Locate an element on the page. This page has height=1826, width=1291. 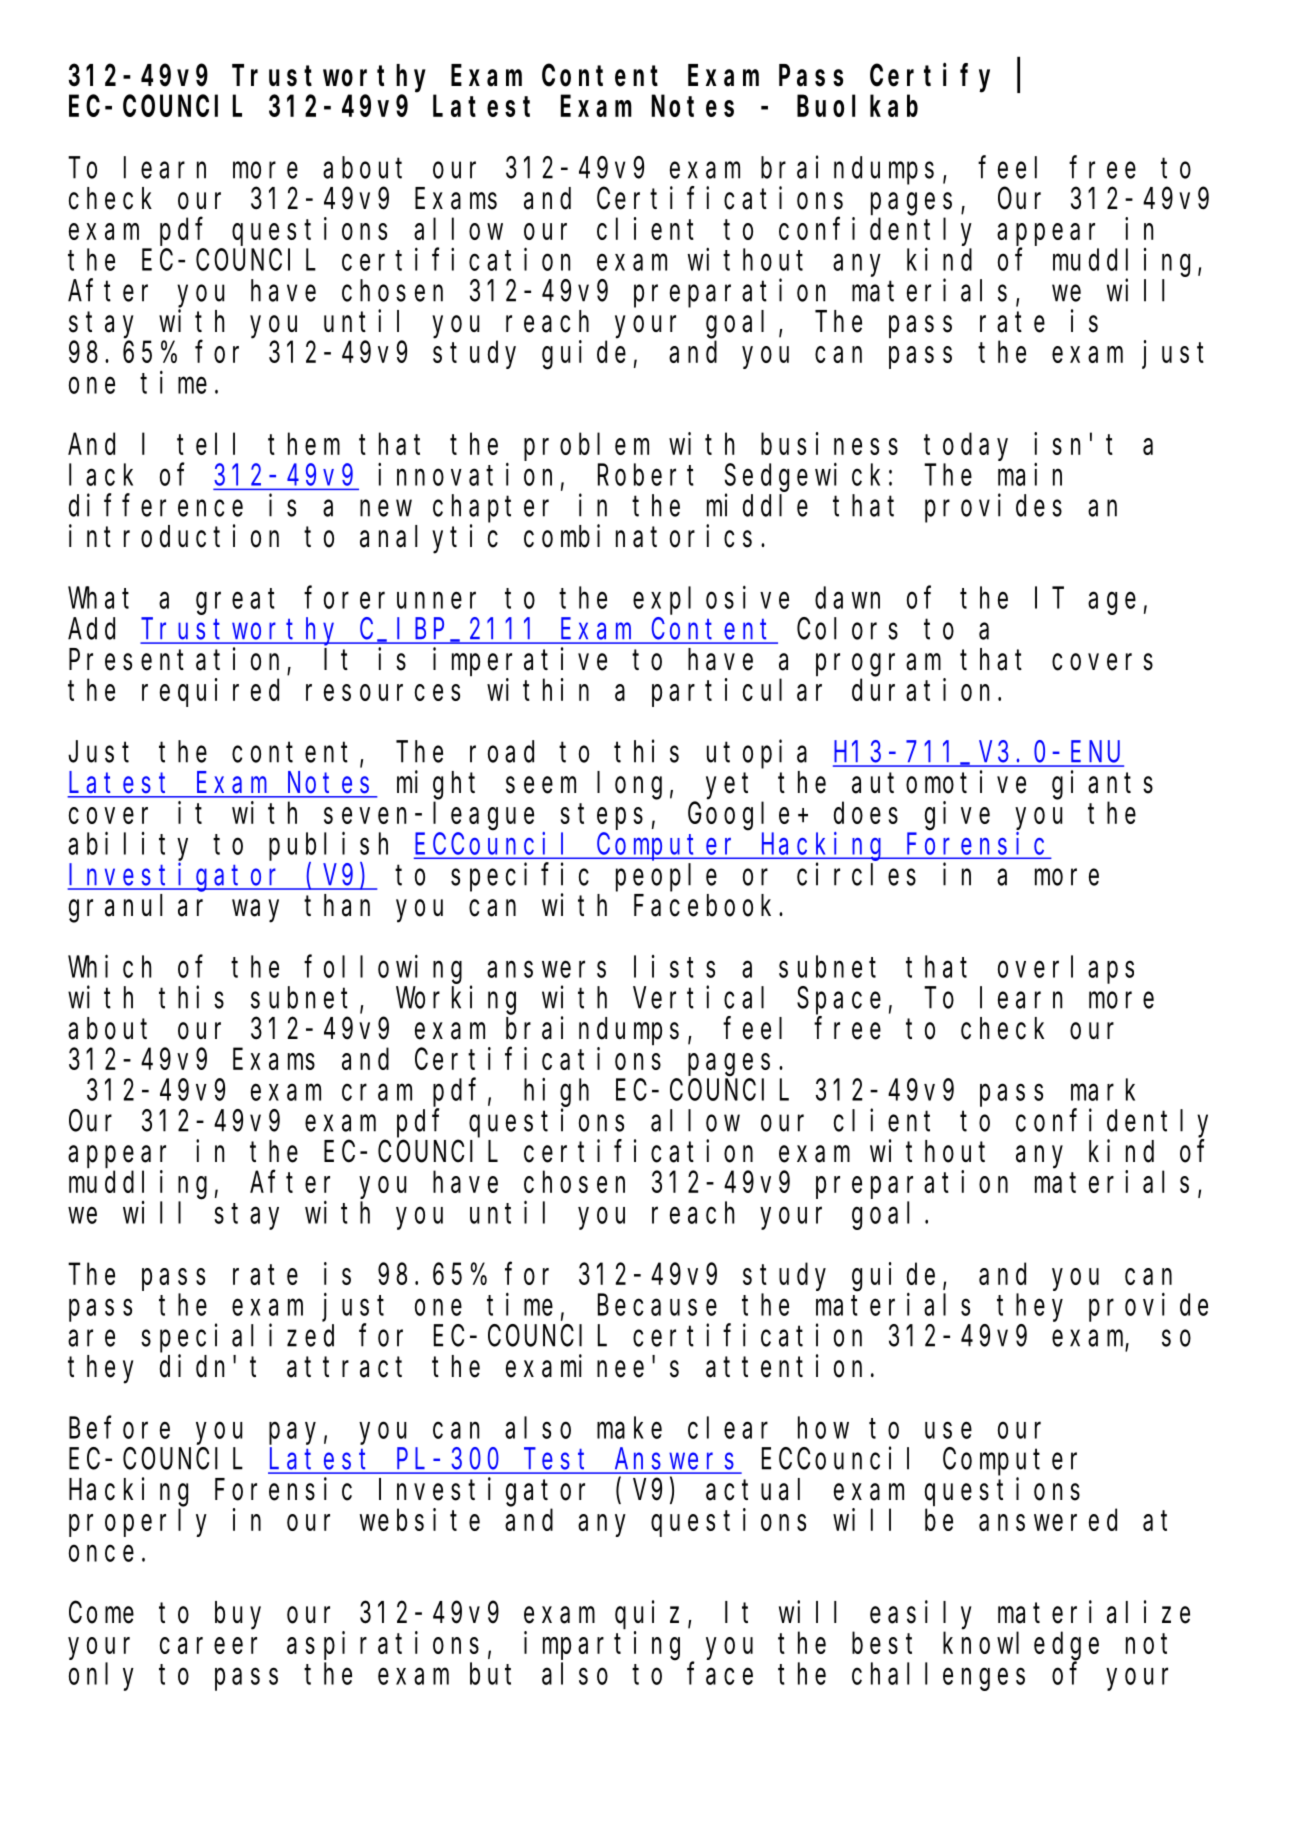
seem is located at coordinates (541, 785).
